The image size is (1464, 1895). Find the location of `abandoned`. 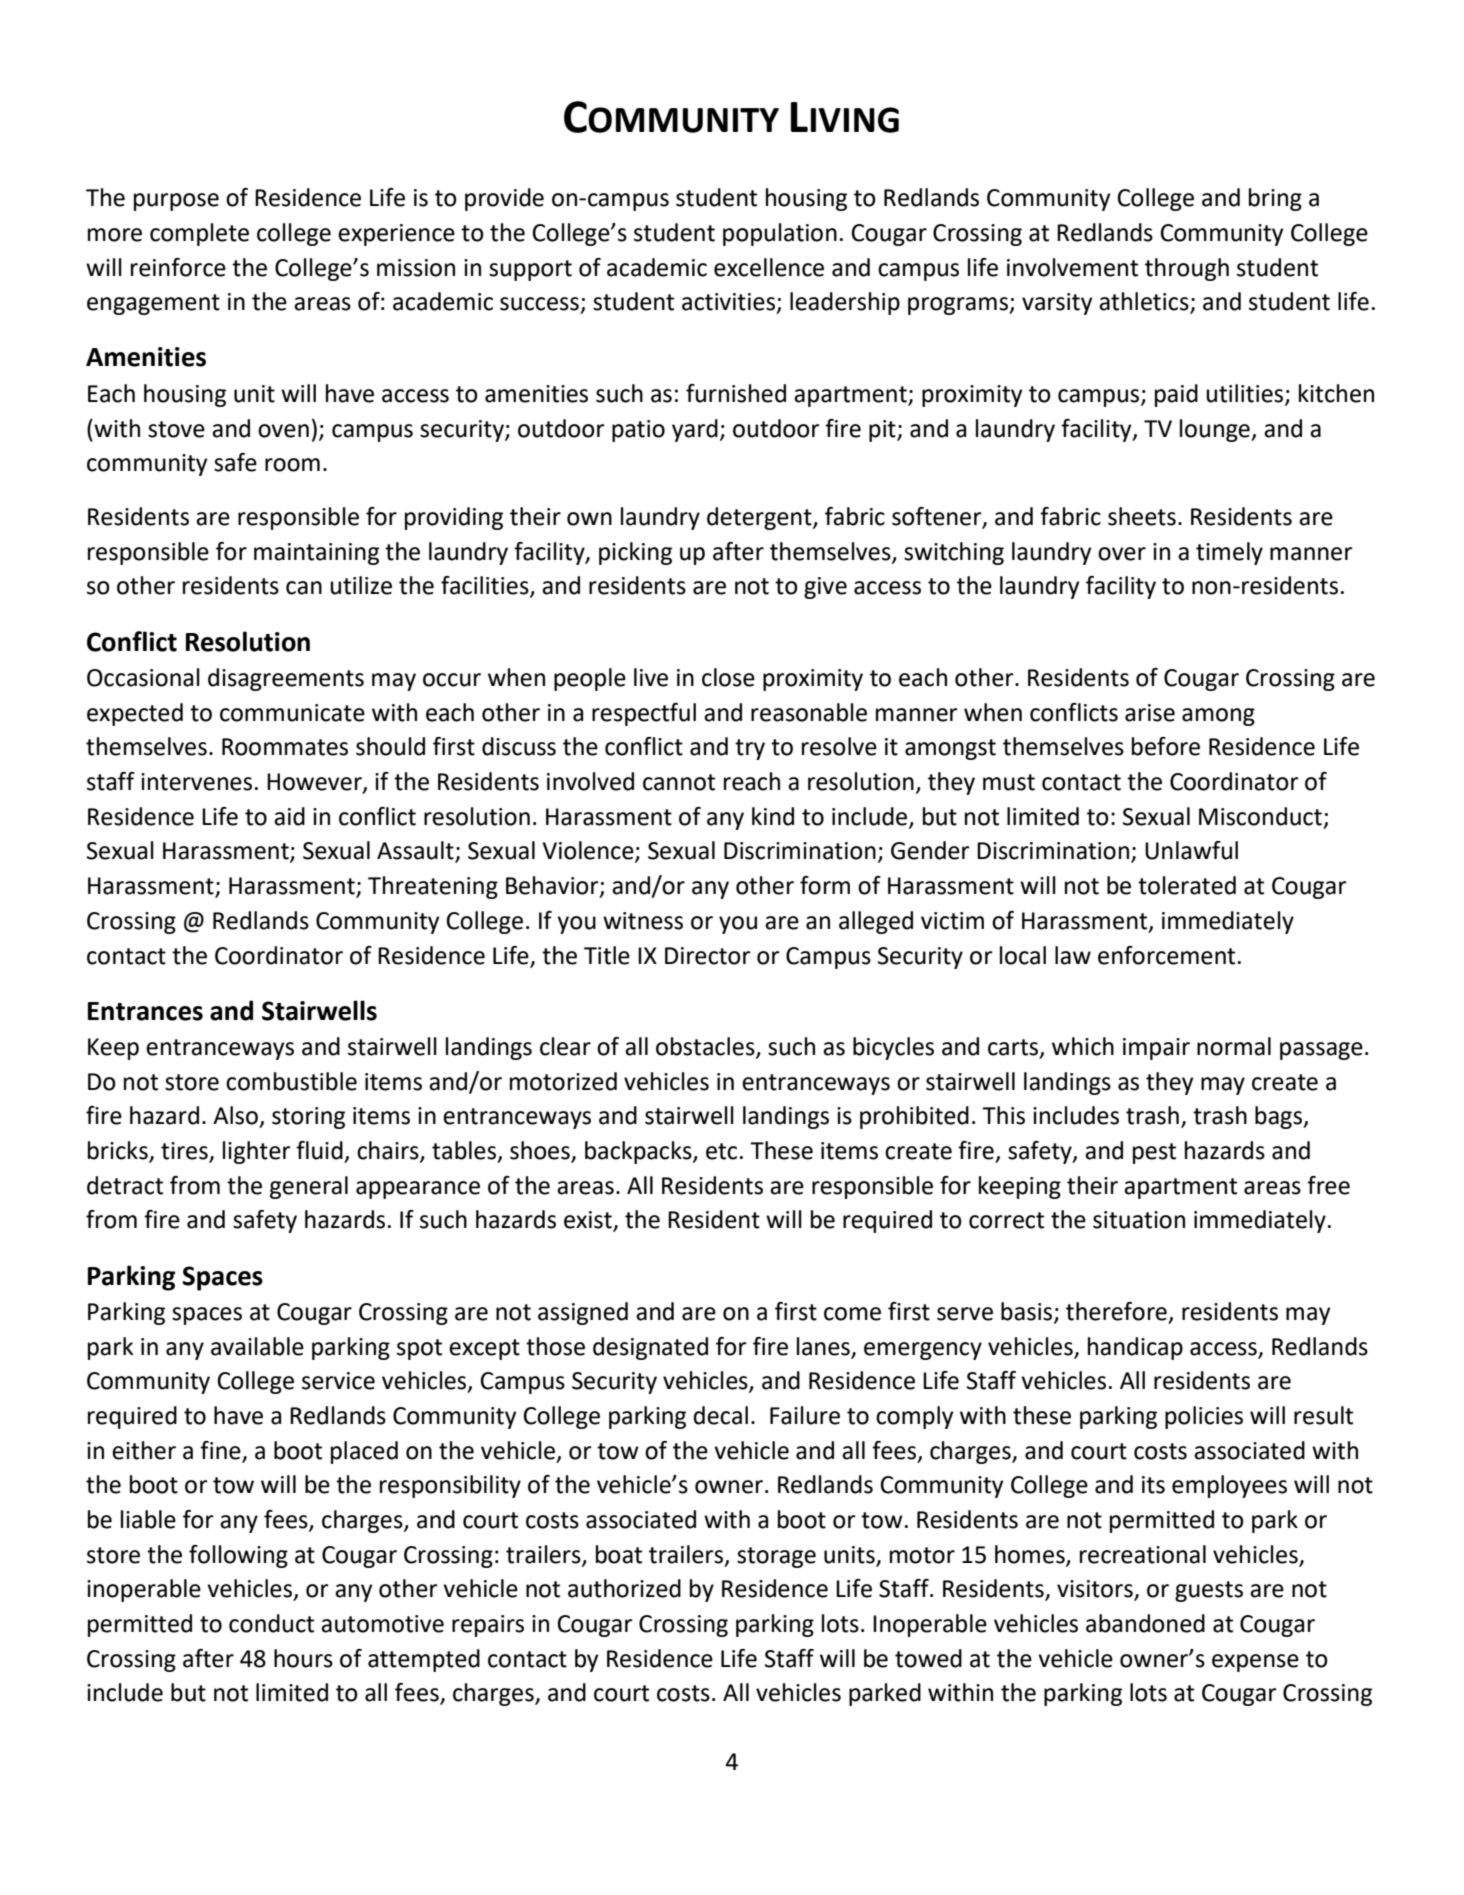

abandoned is located at coordinates (1145, 1623).
